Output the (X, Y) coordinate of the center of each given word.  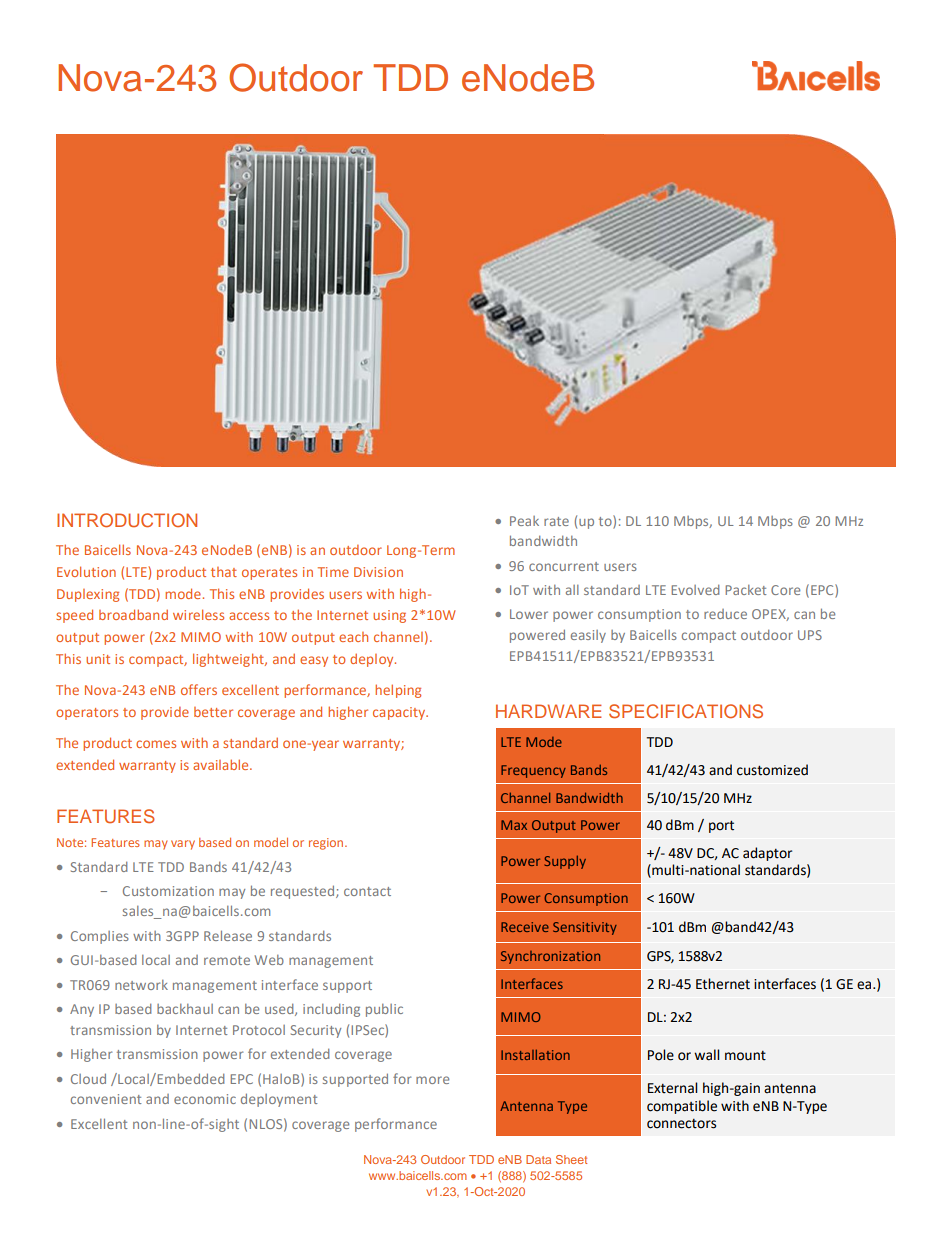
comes (156, 744)
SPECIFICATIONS (686, 711)
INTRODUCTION (127, 520)
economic (205, 1099)
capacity (400, 713)
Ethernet (723, 984)
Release (228, 935)
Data (538, 1159)
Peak (524, 521)
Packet (746, 590)
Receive (525, 927)
